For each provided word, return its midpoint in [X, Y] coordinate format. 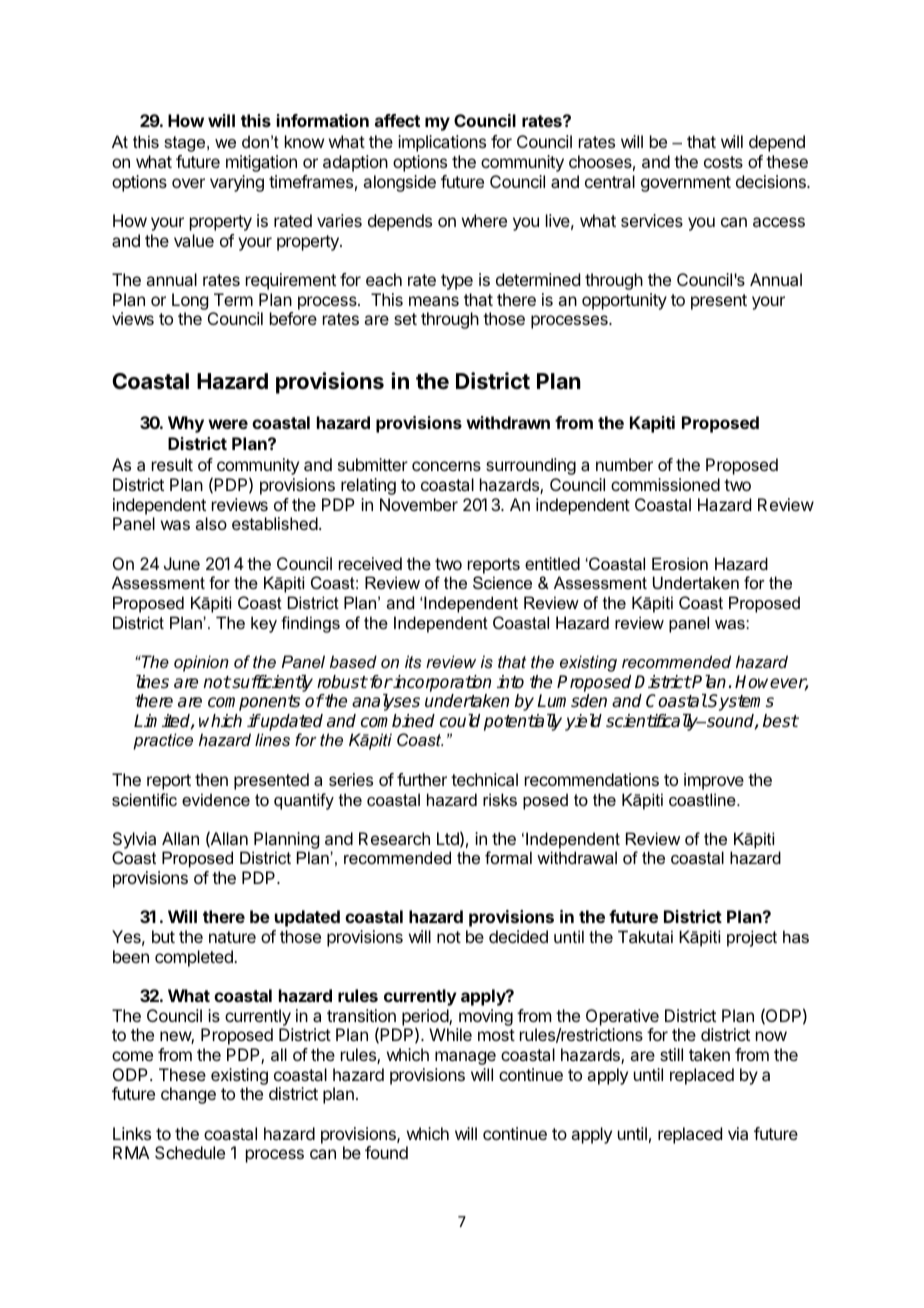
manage [465, 1058]
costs [723, 162]
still [671, 1054]
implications [442, 143]
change [188, 1095]
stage [186, 144]
